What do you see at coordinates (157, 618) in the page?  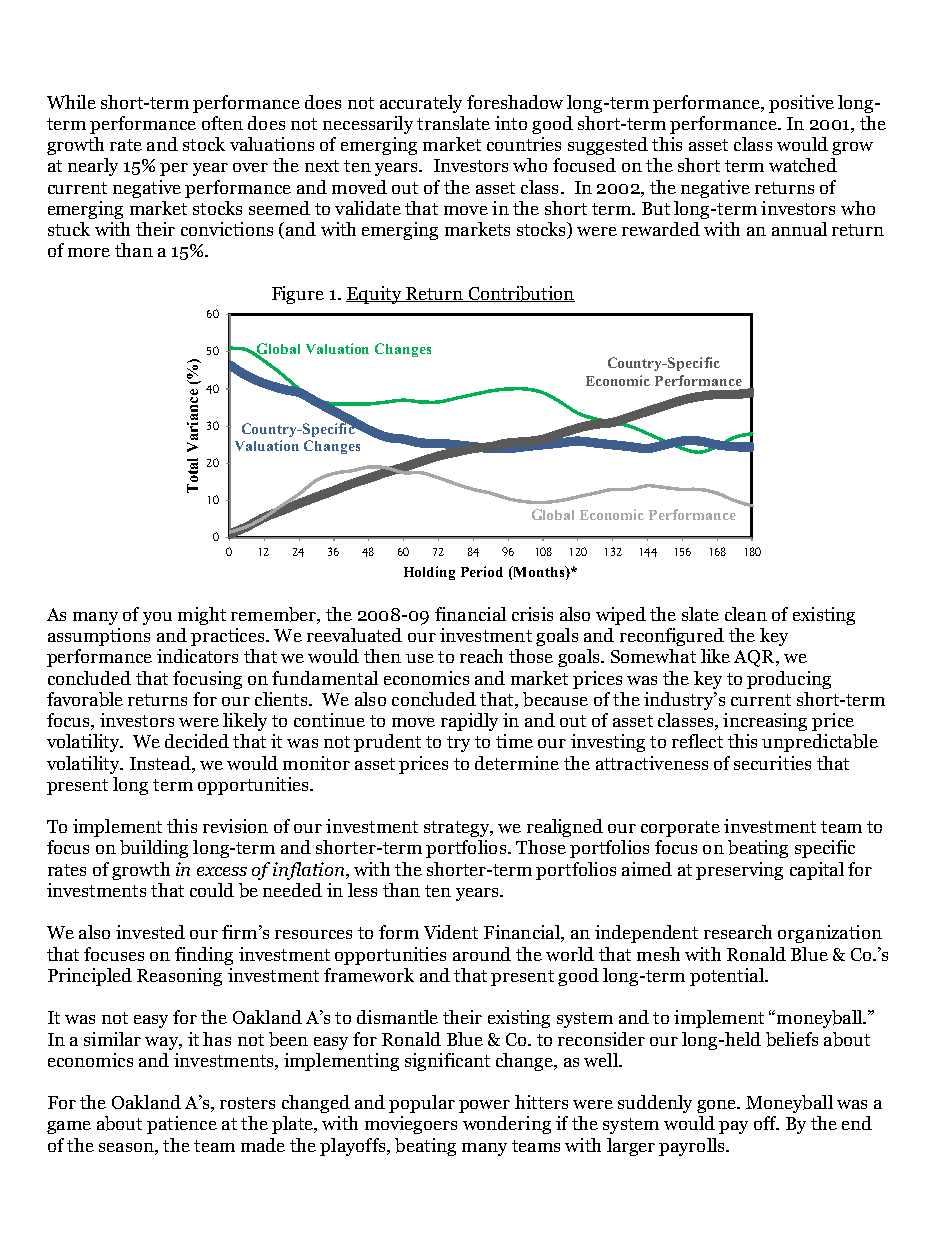 I see `you` at bounding box center [157, 618].
